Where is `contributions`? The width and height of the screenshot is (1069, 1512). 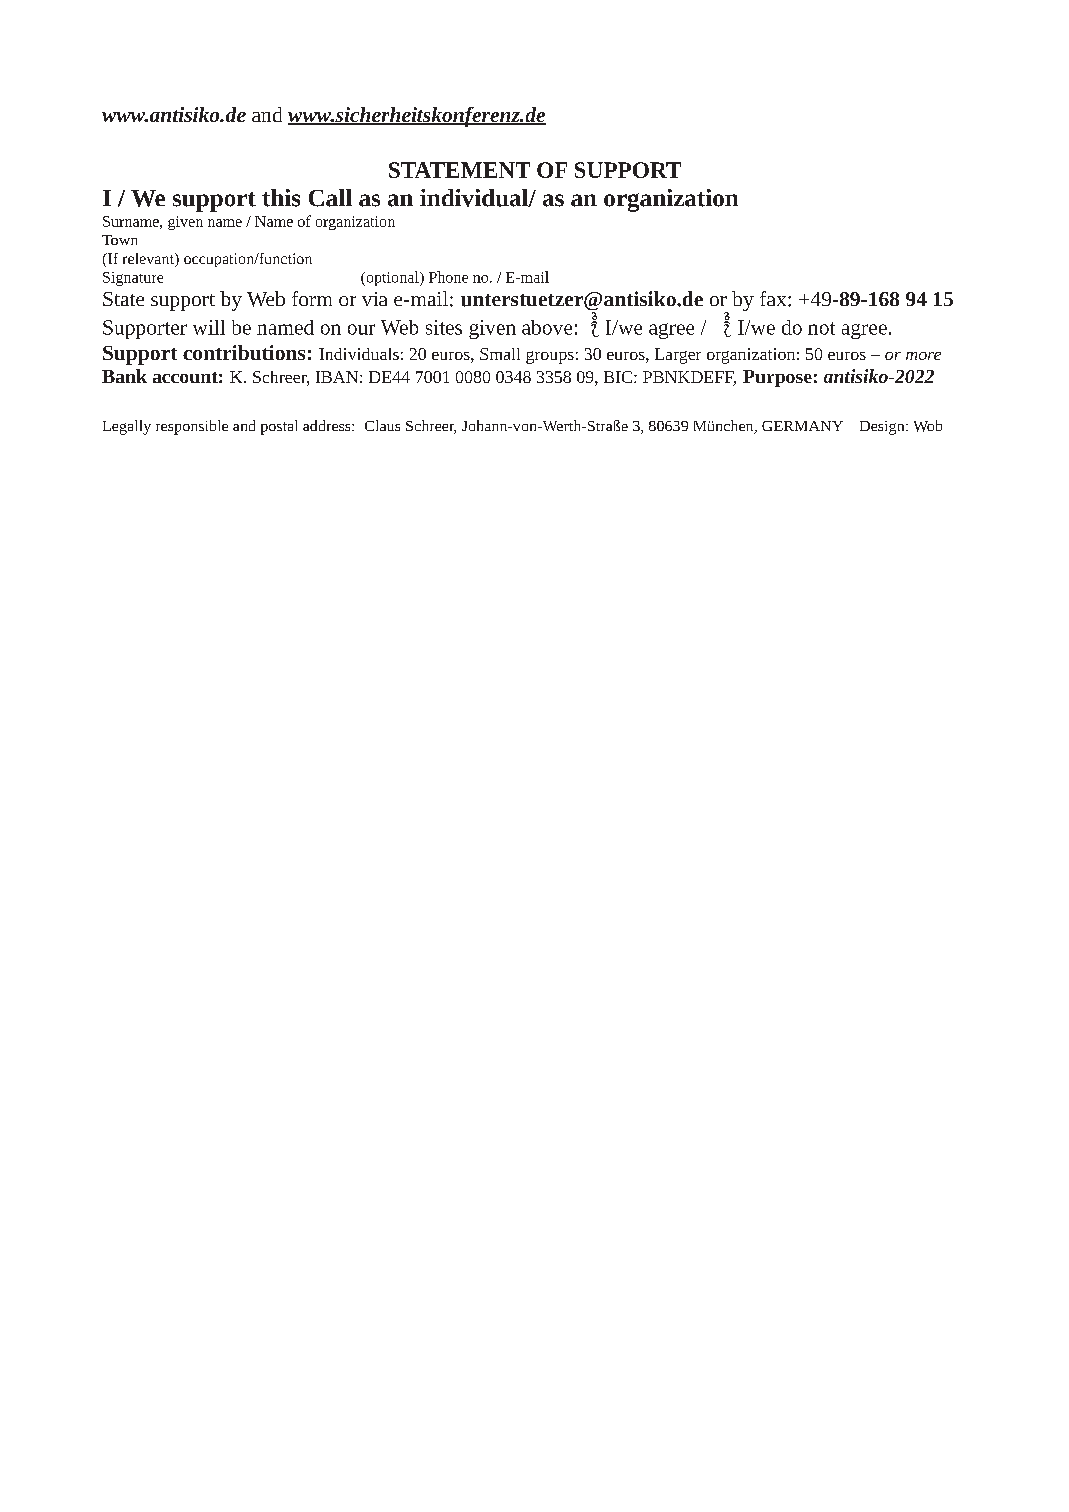 contributions is located at coordinates (244, 352).
